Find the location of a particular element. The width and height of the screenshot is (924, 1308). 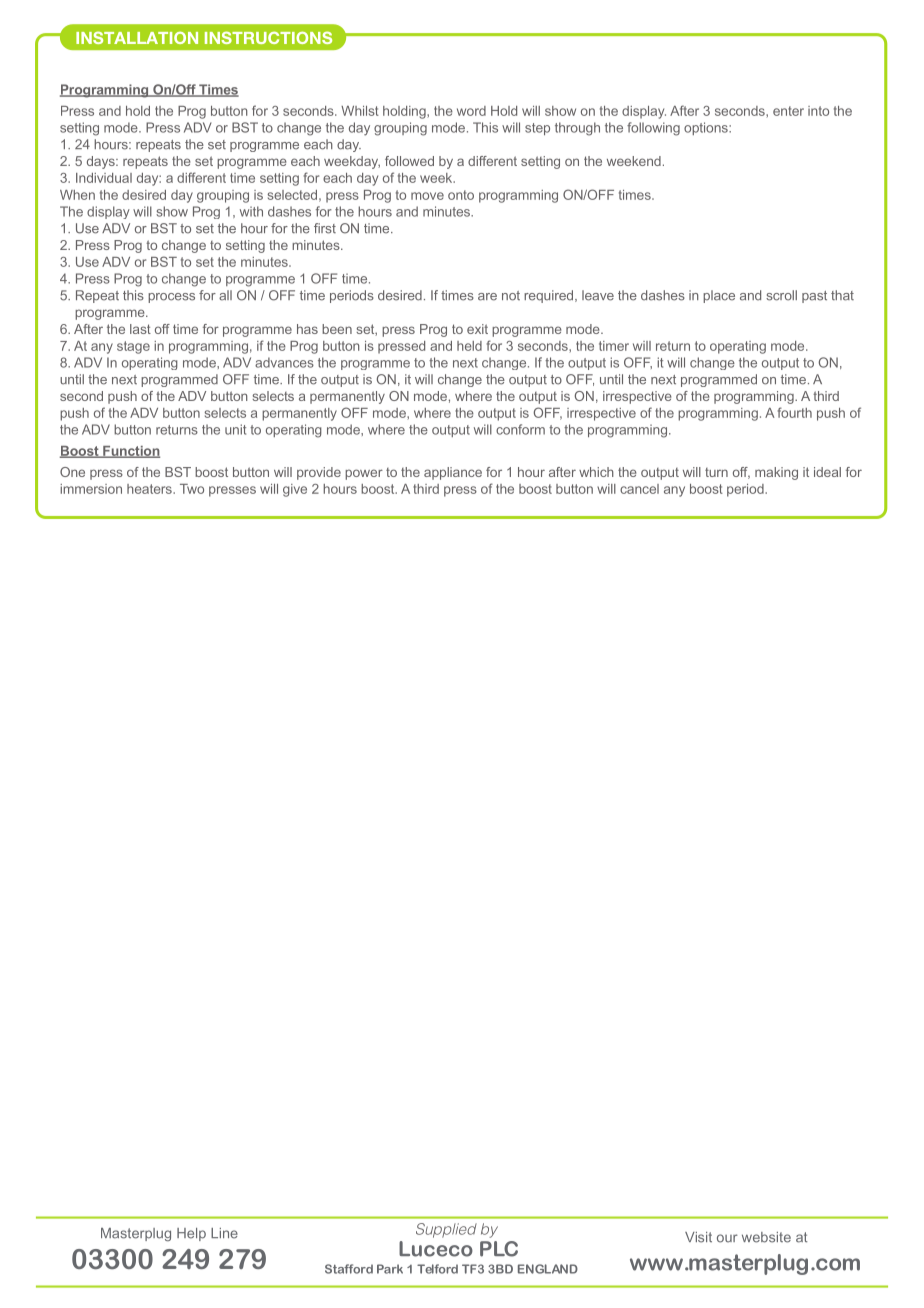

word is located at coordinates (471, 111).
